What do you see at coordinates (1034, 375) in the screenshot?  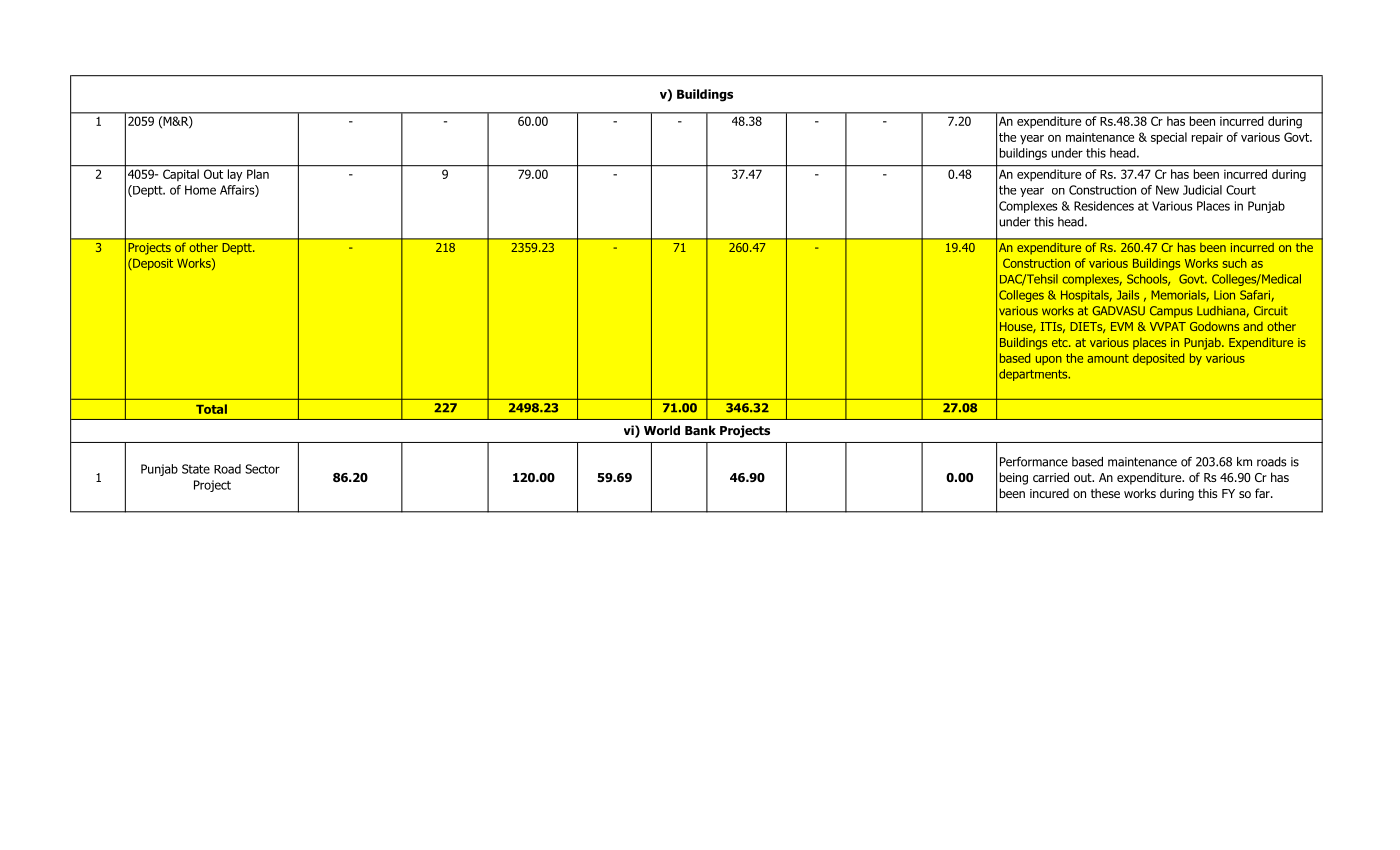 I see `departments` at bounding box center [1034, 375].
